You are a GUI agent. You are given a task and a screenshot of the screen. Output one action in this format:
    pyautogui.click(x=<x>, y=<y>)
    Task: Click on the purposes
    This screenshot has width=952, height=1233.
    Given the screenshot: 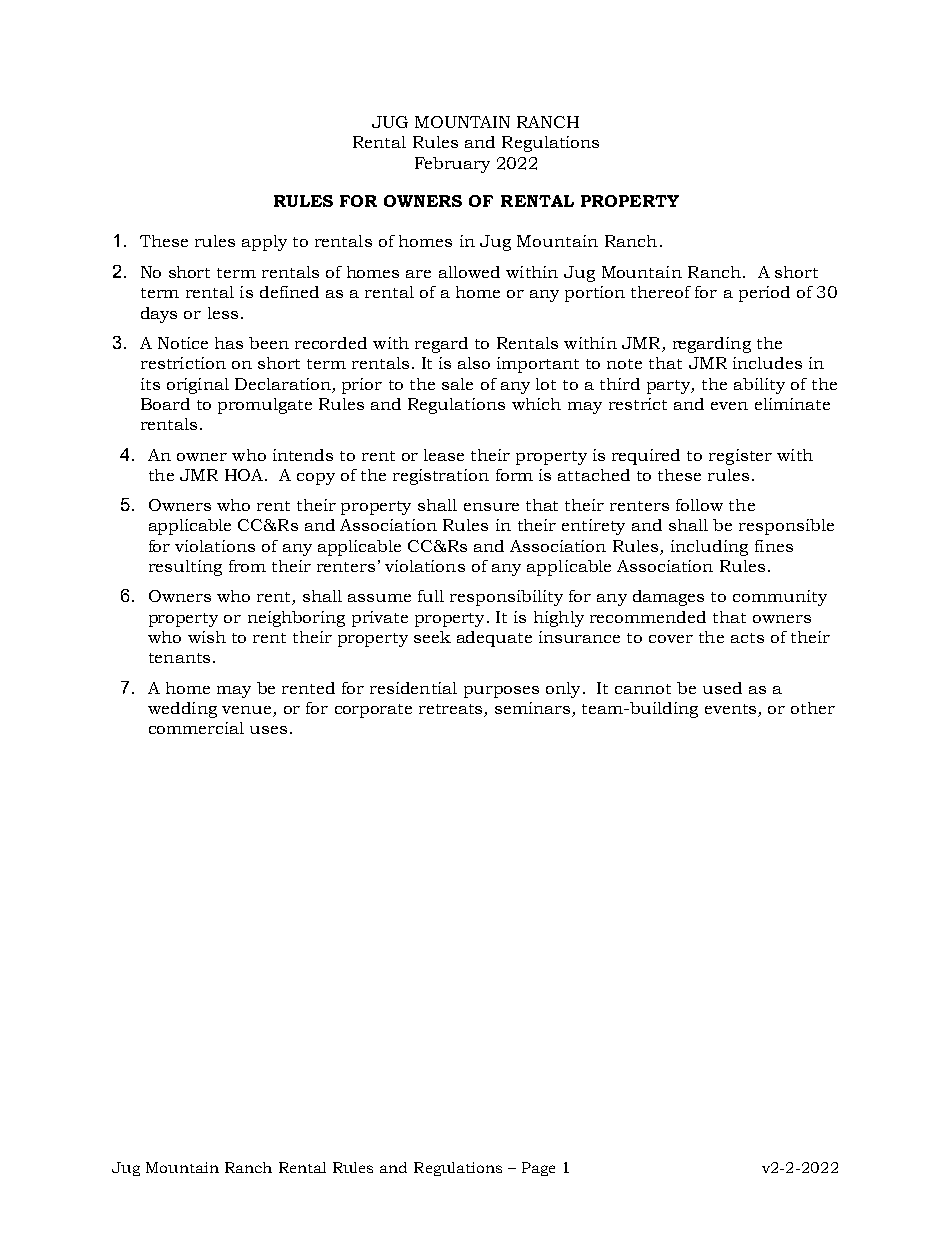 What is the action you would take?
    pyautogui.click(x=501, y=692)
